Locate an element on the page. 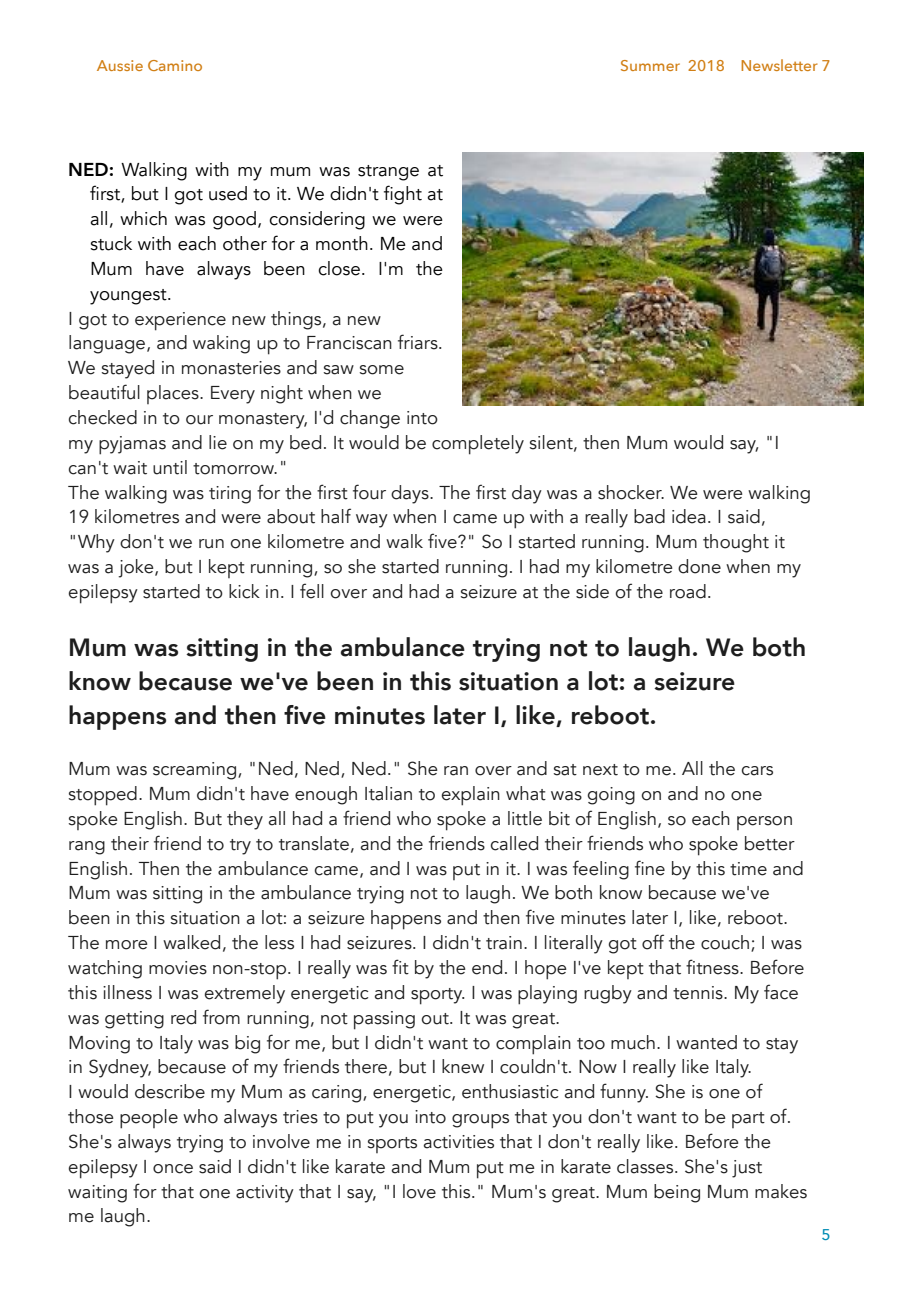  road is located at coordinates (688, 591).
